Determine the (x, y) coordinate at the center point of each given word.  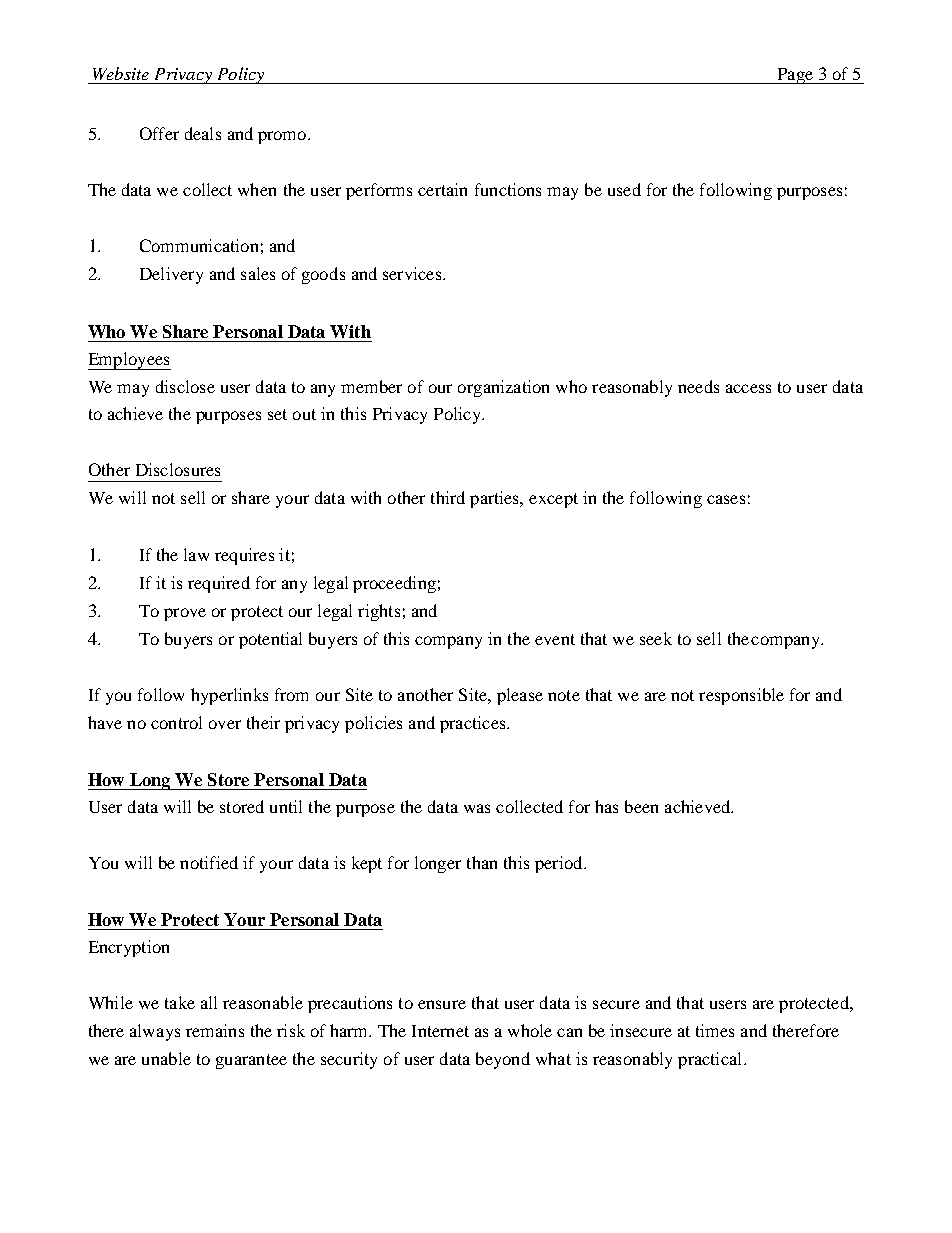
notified (209, 862)
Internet (440, 1031)
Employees (129, 361)
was (477, 808)
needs (698, 386)
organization (503, 388)
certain (442, 189)
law (196, 554)
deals (203, 133)
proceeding (394, 584)
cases (726, 499)
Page (795, 76)
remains (215, 1030)
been (641, 806)
